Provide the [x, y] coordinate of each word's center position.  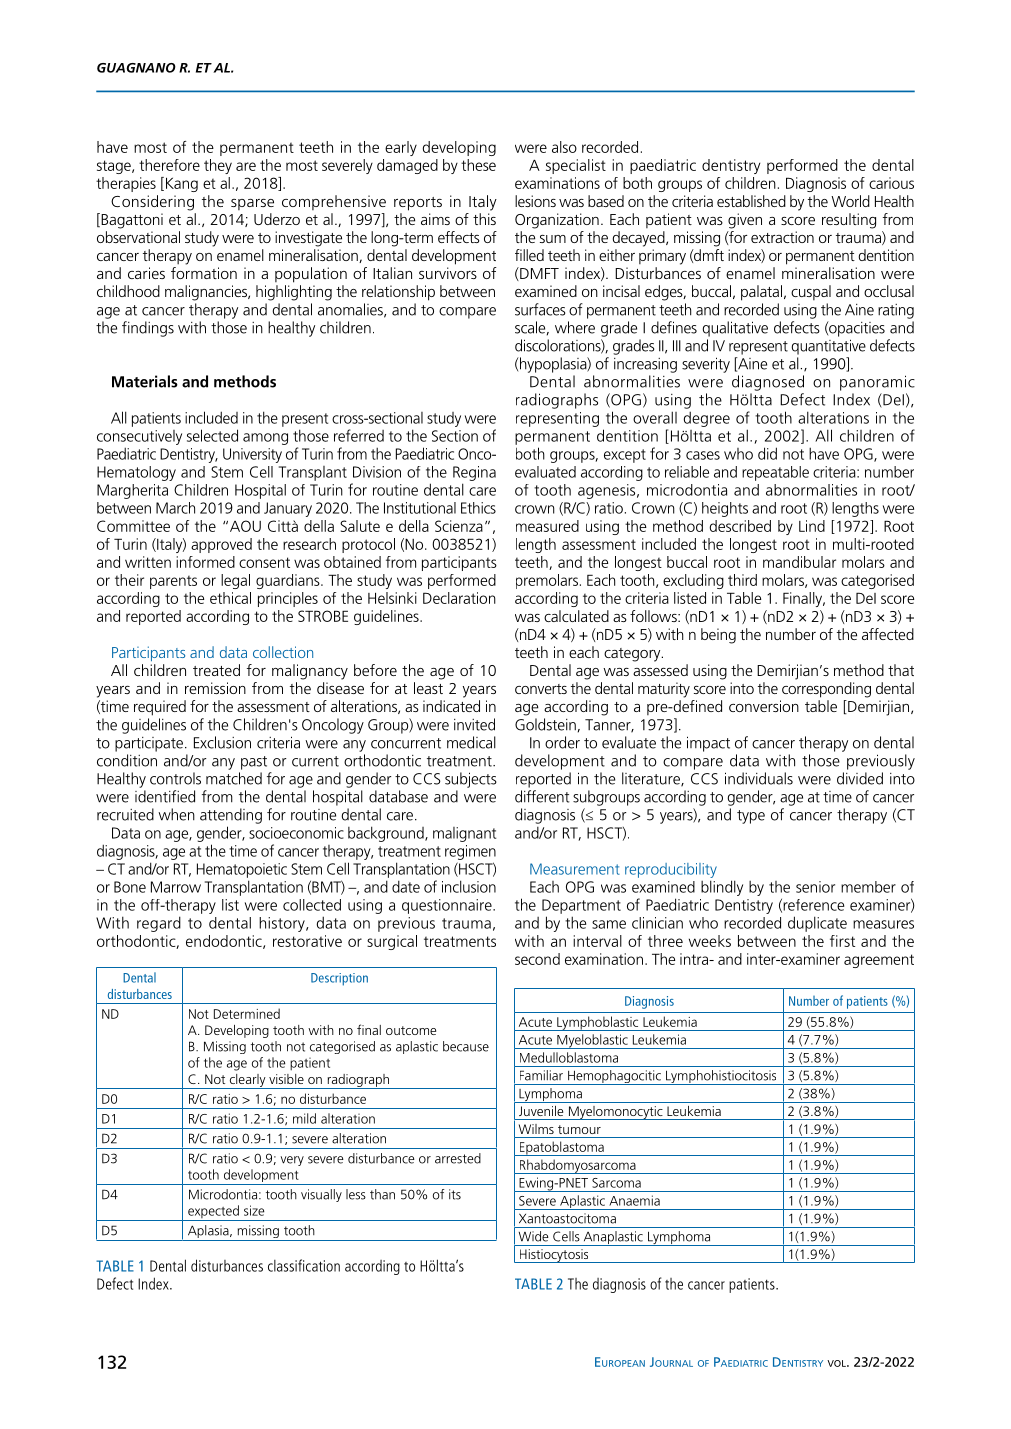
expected [213, 1213]
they [218, 166]
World [850, 201]
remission [215, 688]
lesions [535, 201]
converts [541, 689]
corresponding [826, 690]
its [455, 1194]
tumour [579, 1129]
